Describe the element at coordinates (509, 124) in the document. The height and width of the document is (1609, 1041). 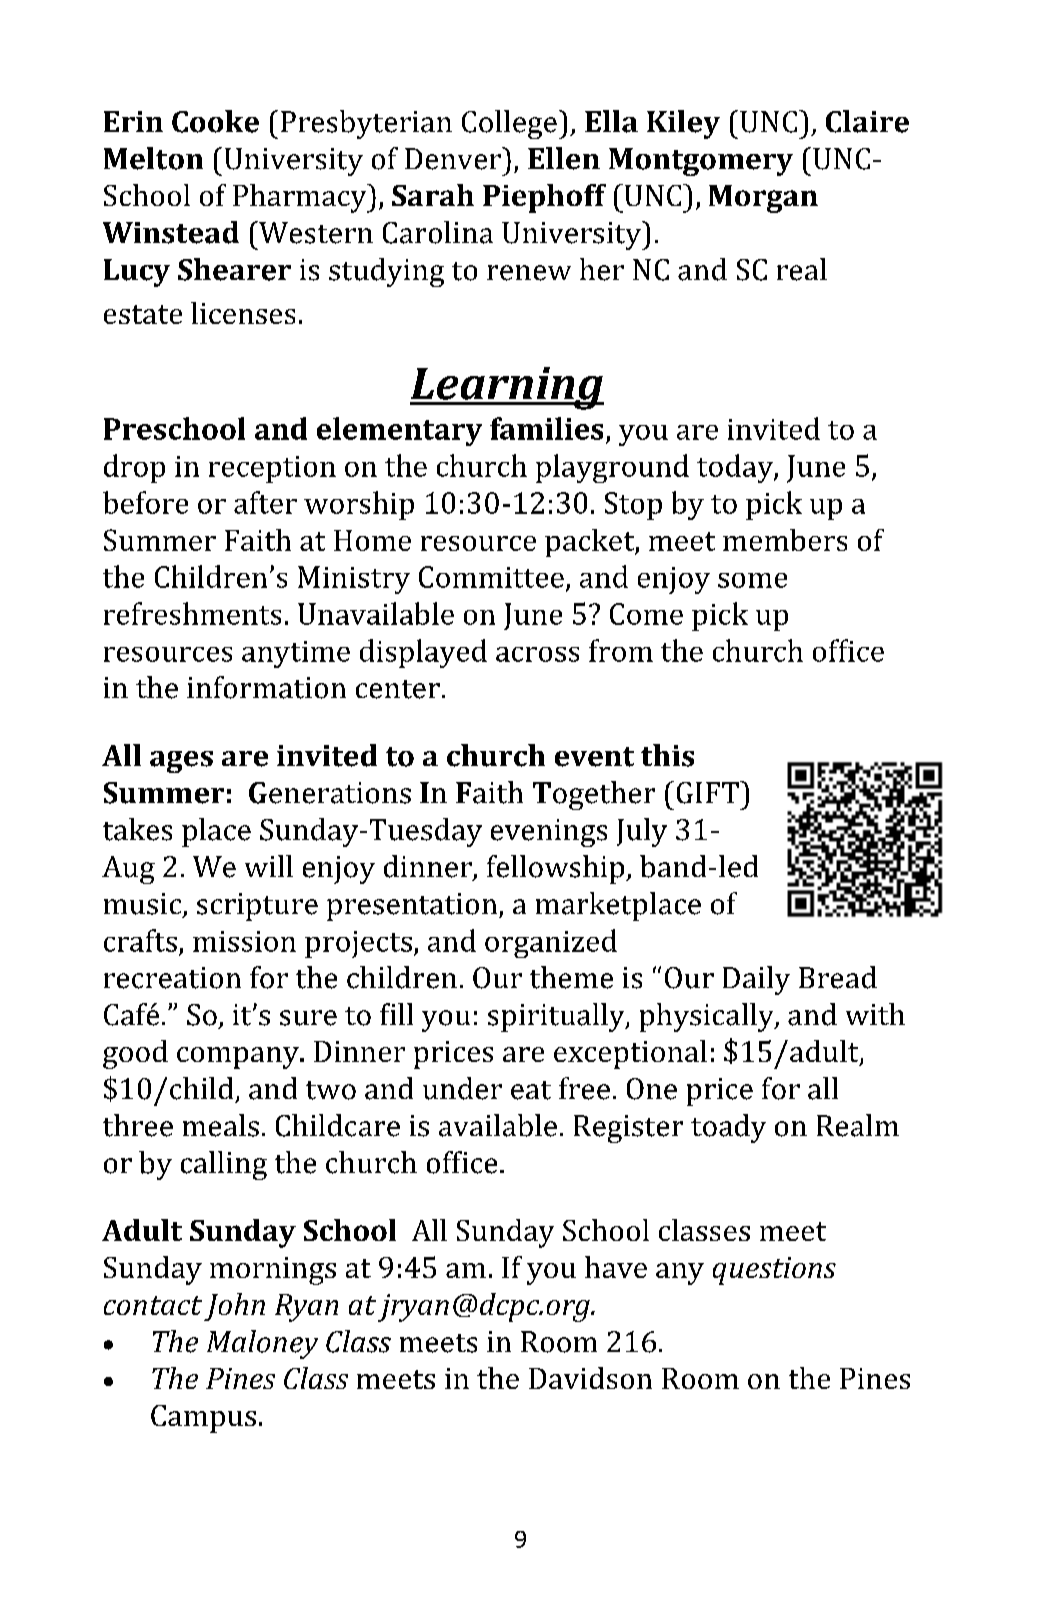
I see `College` at that location.
